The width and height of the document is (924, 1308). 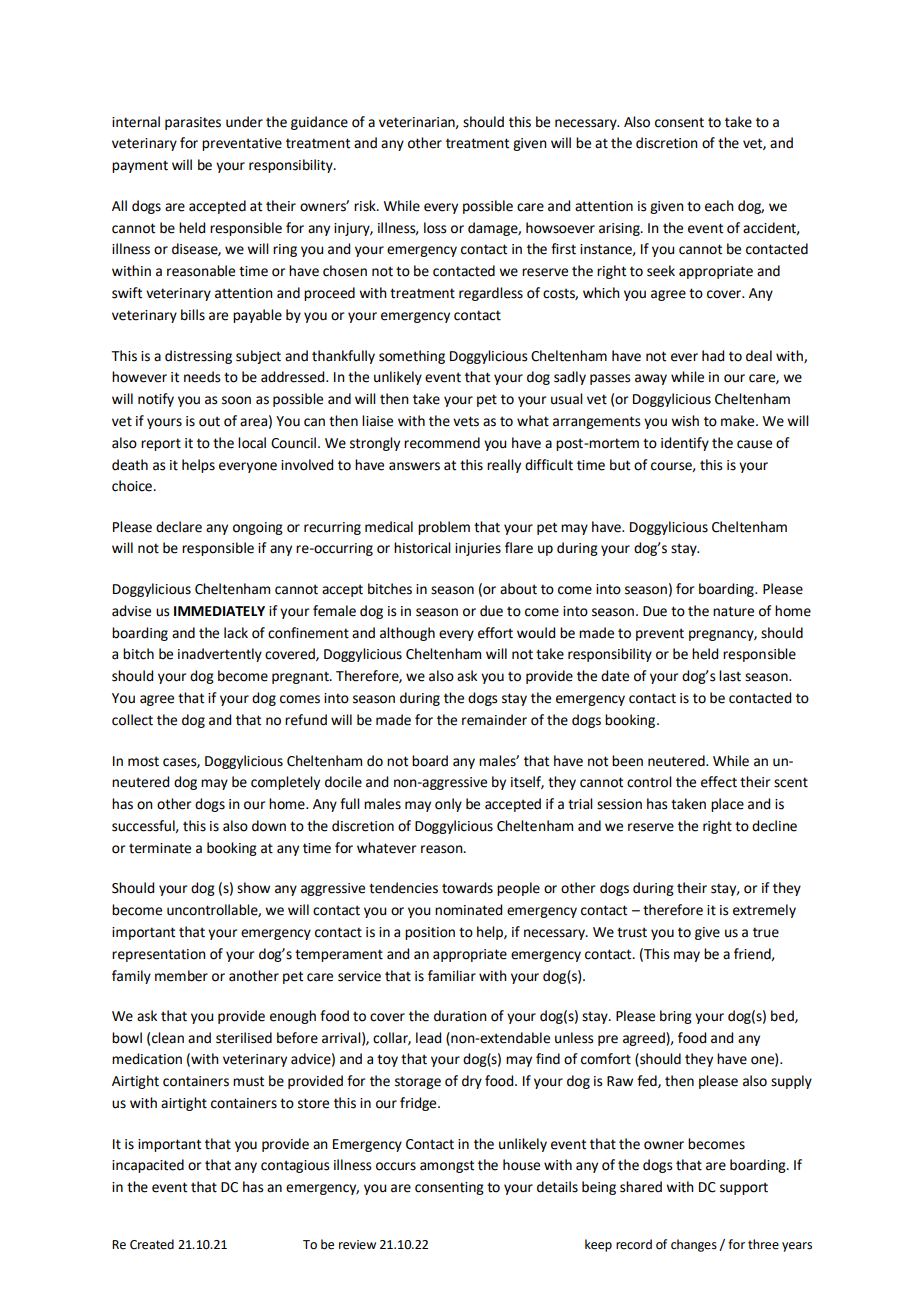 I want to click on each, so click(x=719, y=206).
